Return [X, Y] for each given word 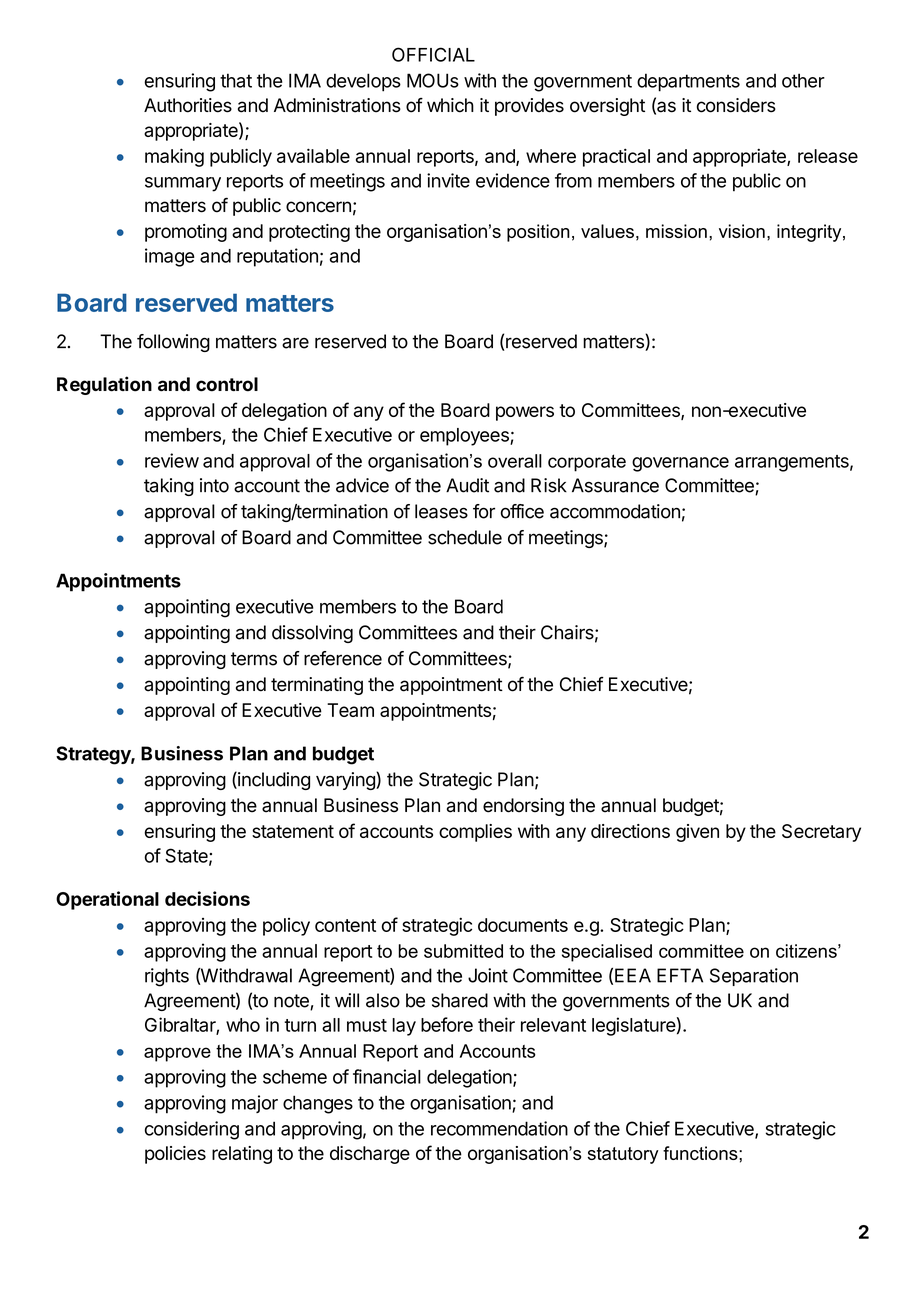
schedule [465, 537]
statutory [623, 1155]
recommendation [499, 1128]
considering [192, 1130]
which [450, 105]
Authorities [188, 105]
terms [254, 659]
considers [736, 105]
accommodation [615, 511]
